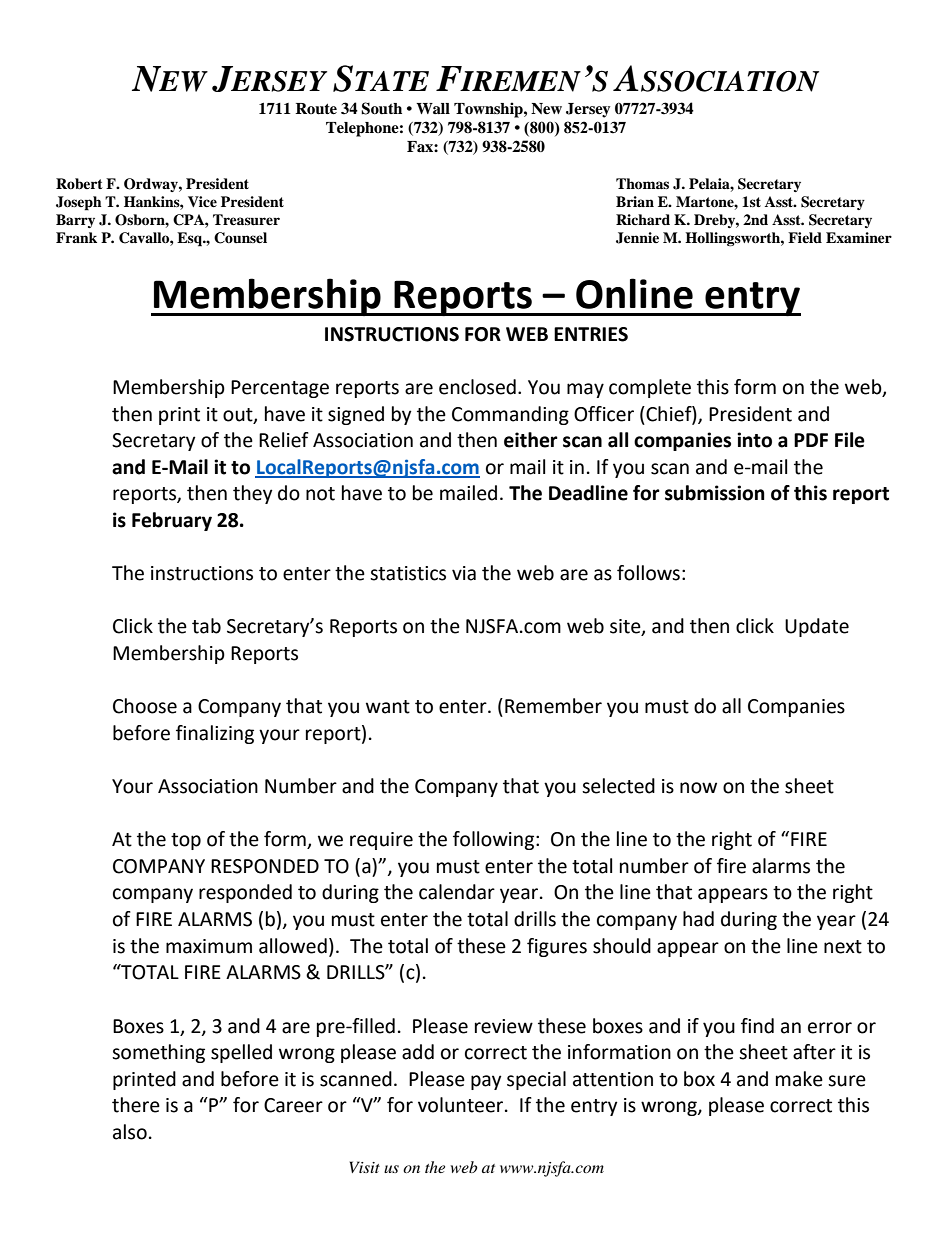 The image size is (952, 1233). What do you see at coordinates (433, 108) in the screenshot?
I see `Wall` at bounding box center [433, 108].
